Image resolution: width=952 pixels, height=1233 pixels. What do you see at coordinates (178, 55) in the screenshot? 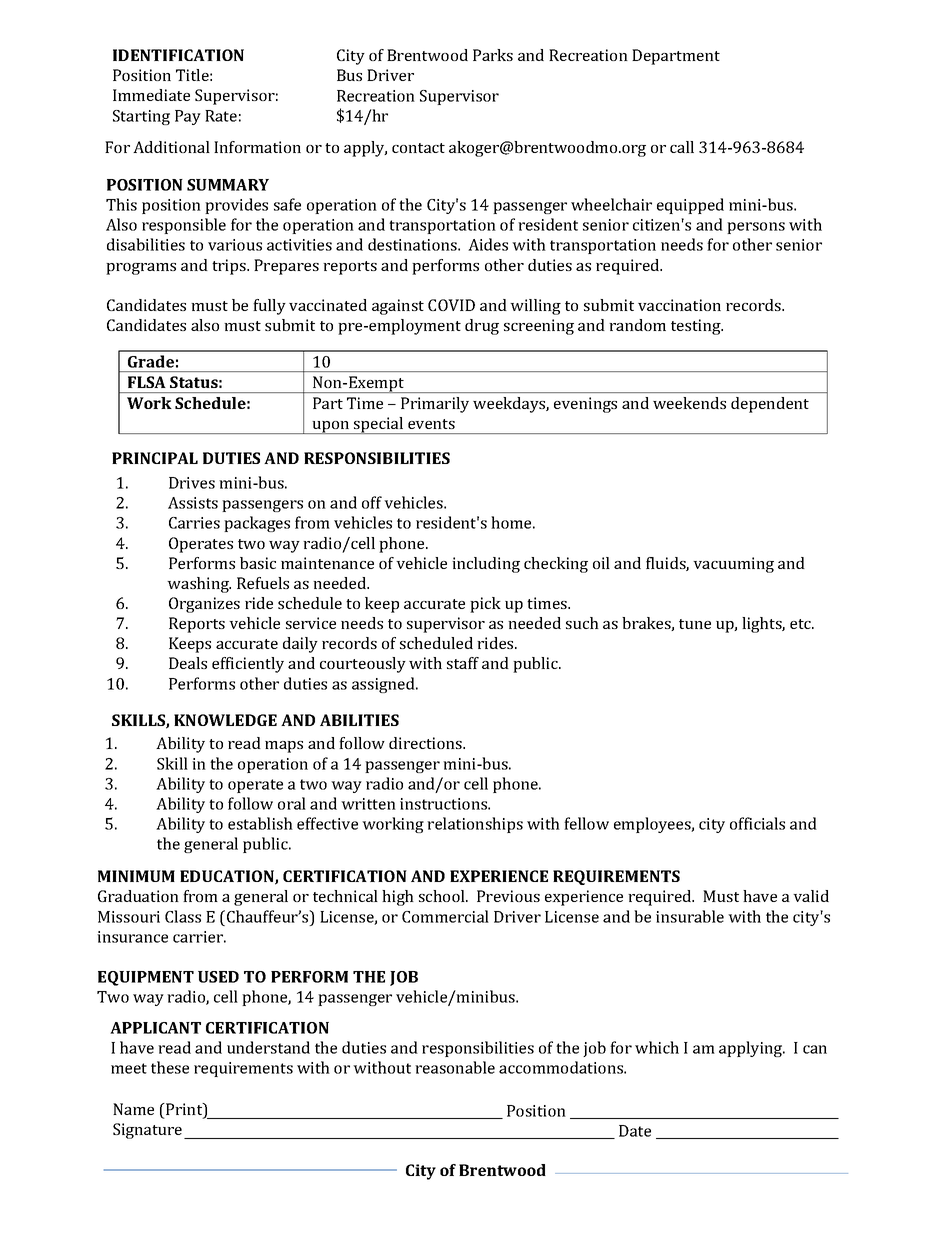
I see `IDENTIFICATION` at bounding box center [178, 55].
